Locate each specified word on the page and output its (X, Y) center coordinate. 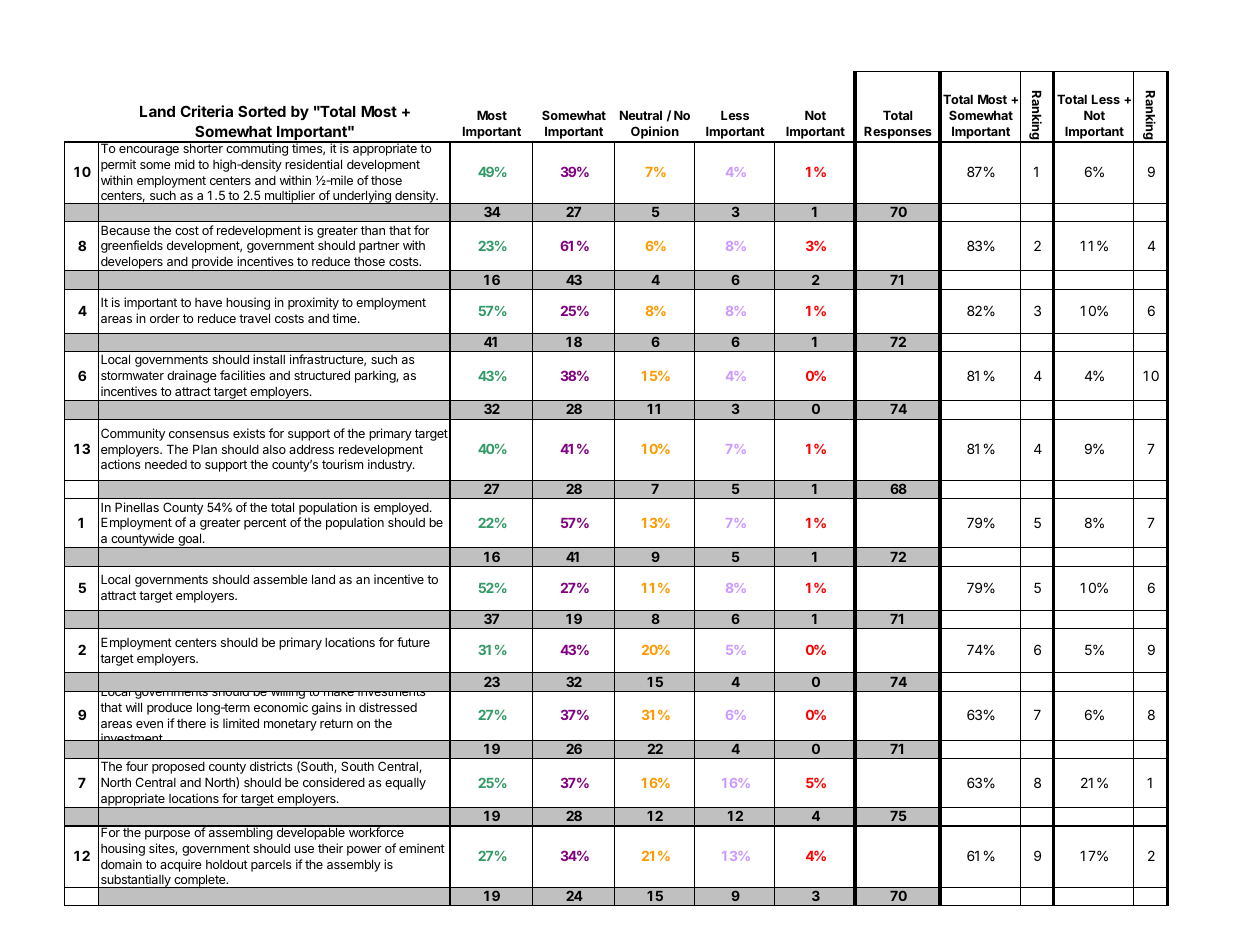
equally (405, 784)
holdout (227, 864)
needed (166, 464)
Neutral (641, 115)
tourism (342, 464)
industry (391, 465)
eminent (422, 848)
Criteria (206, 111)
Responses (898, 134)
